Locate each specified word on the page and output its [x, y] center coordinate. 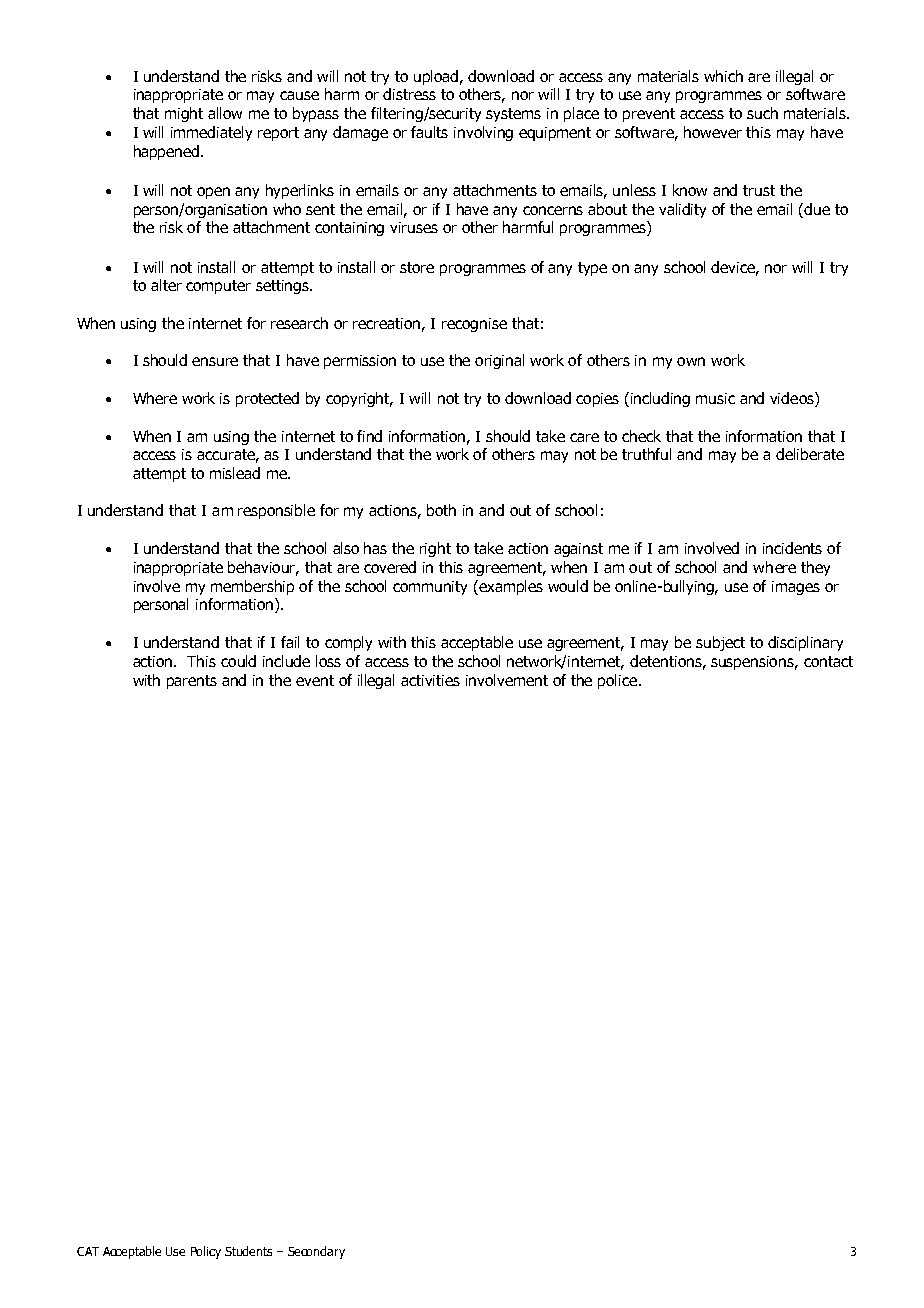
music [715, 398]
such [762, 113]
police [619, 681]
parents [192, 682]
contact [828, 661]
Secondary [316, 1252]
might [184, 114]
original [499, 361]
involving [483, 133]
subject [720, 643]
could [238, 661]
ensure [215, 361]
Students [248, 1251]
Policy [206, 1252]
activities [430, 680]
